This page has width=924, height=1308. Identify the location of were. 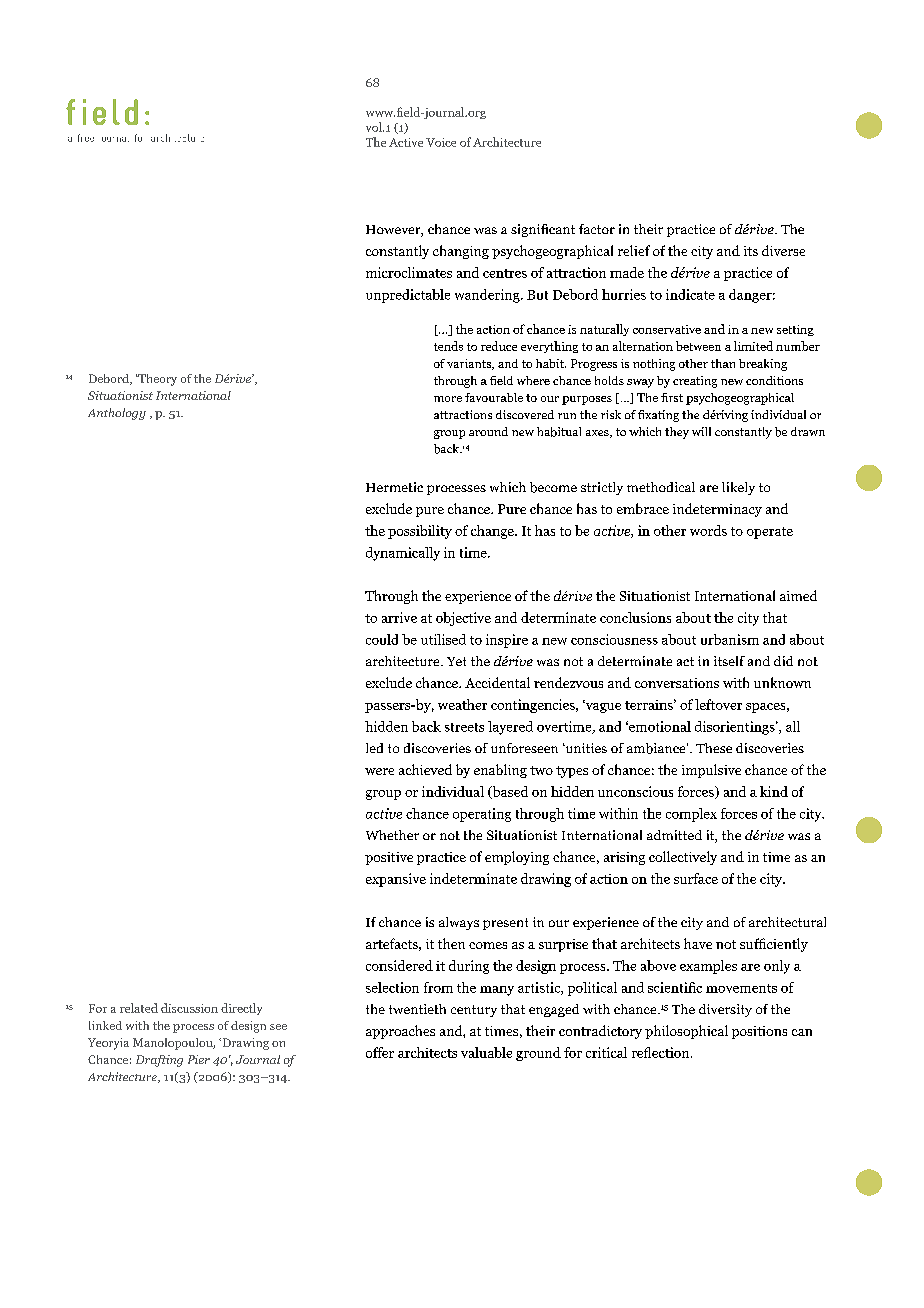
(379, 771).
